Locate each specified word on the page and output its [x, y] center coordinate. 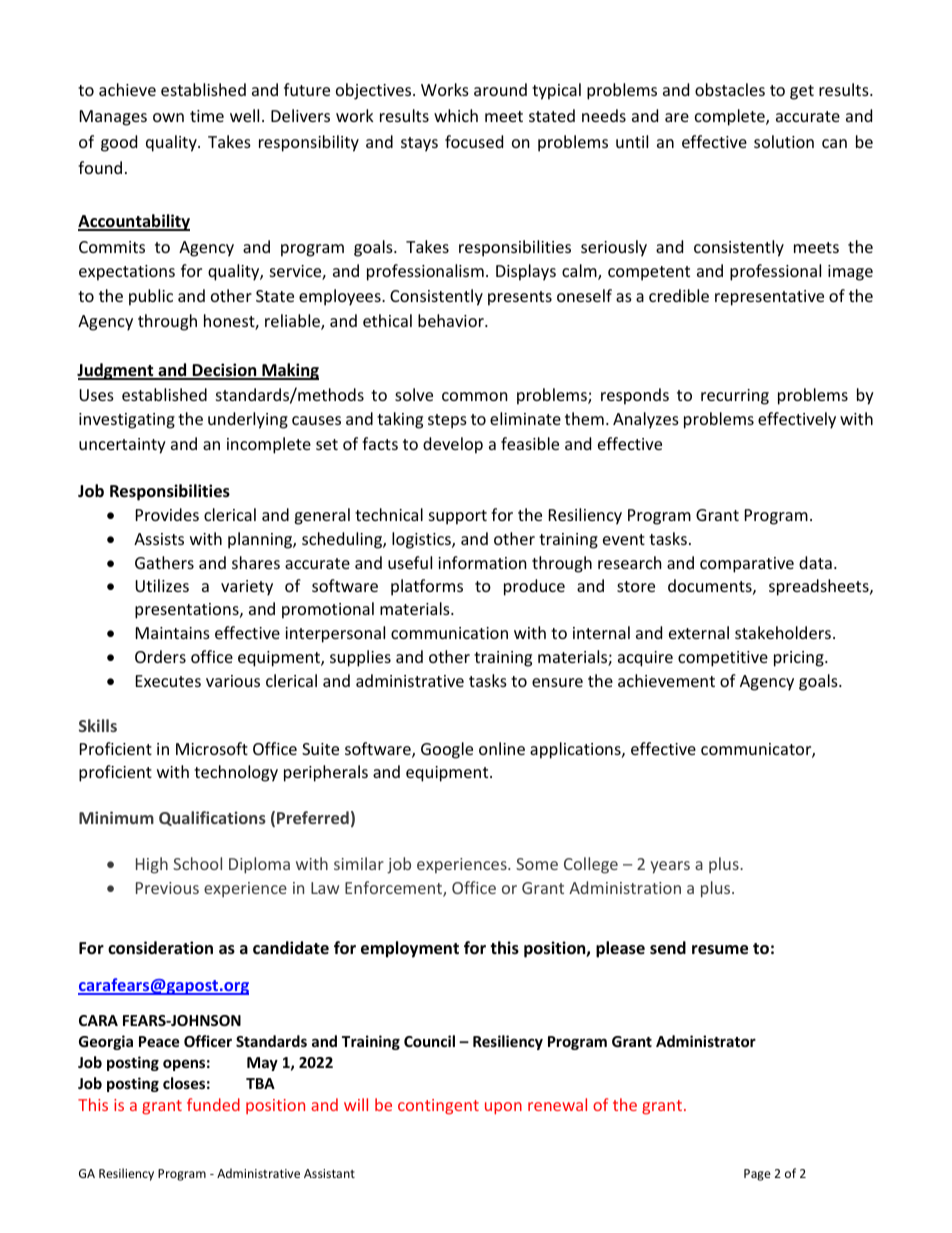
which [456, 115]
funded [213, 1104]
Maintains [173, 633]
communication [449, 633]
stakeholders [784, 632]
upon [503, 1108]
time [207, 116]
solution [784, 141]
